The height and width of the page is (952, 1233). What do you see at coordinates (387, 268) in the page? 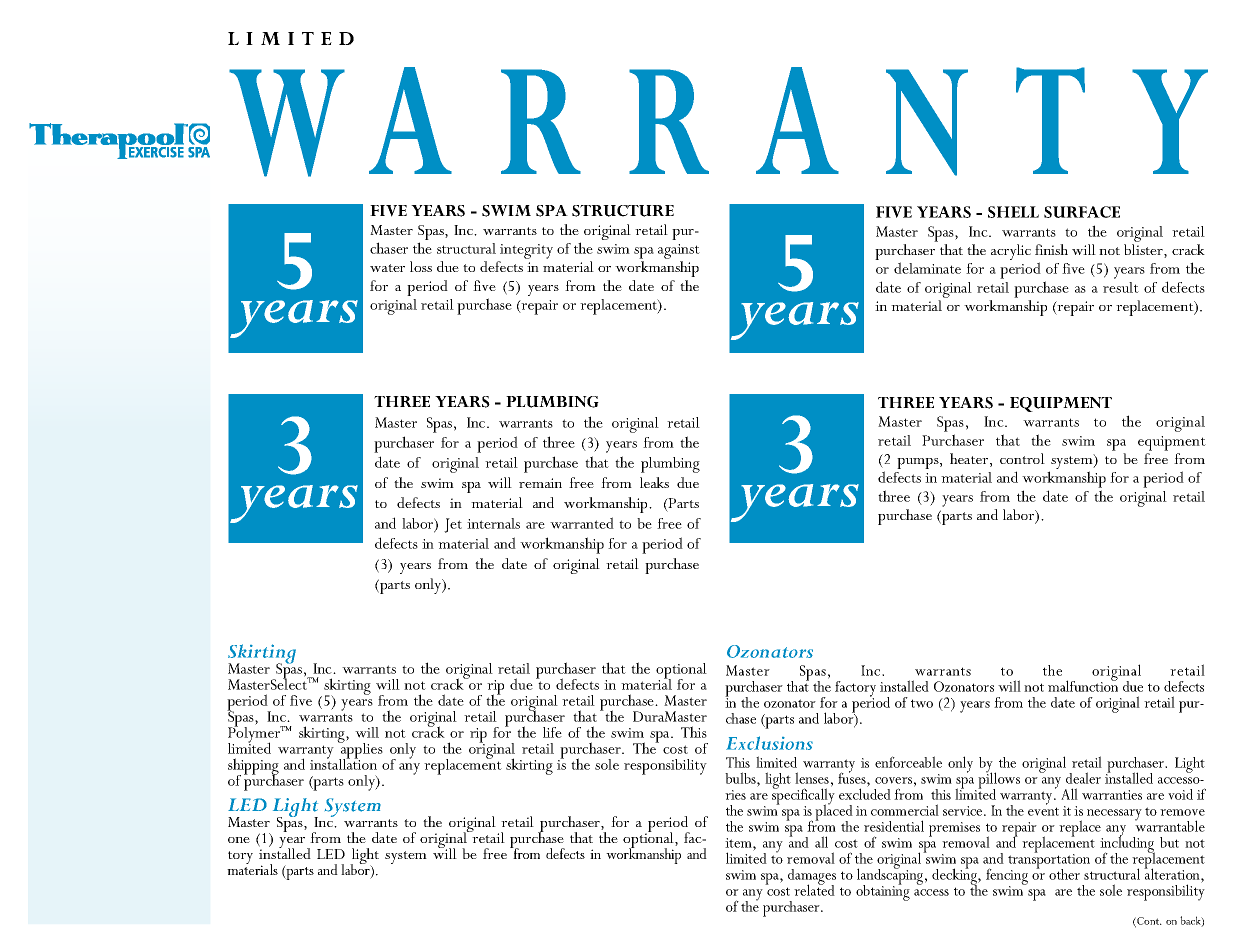
I see `water` at bounding box center [387, 268].
